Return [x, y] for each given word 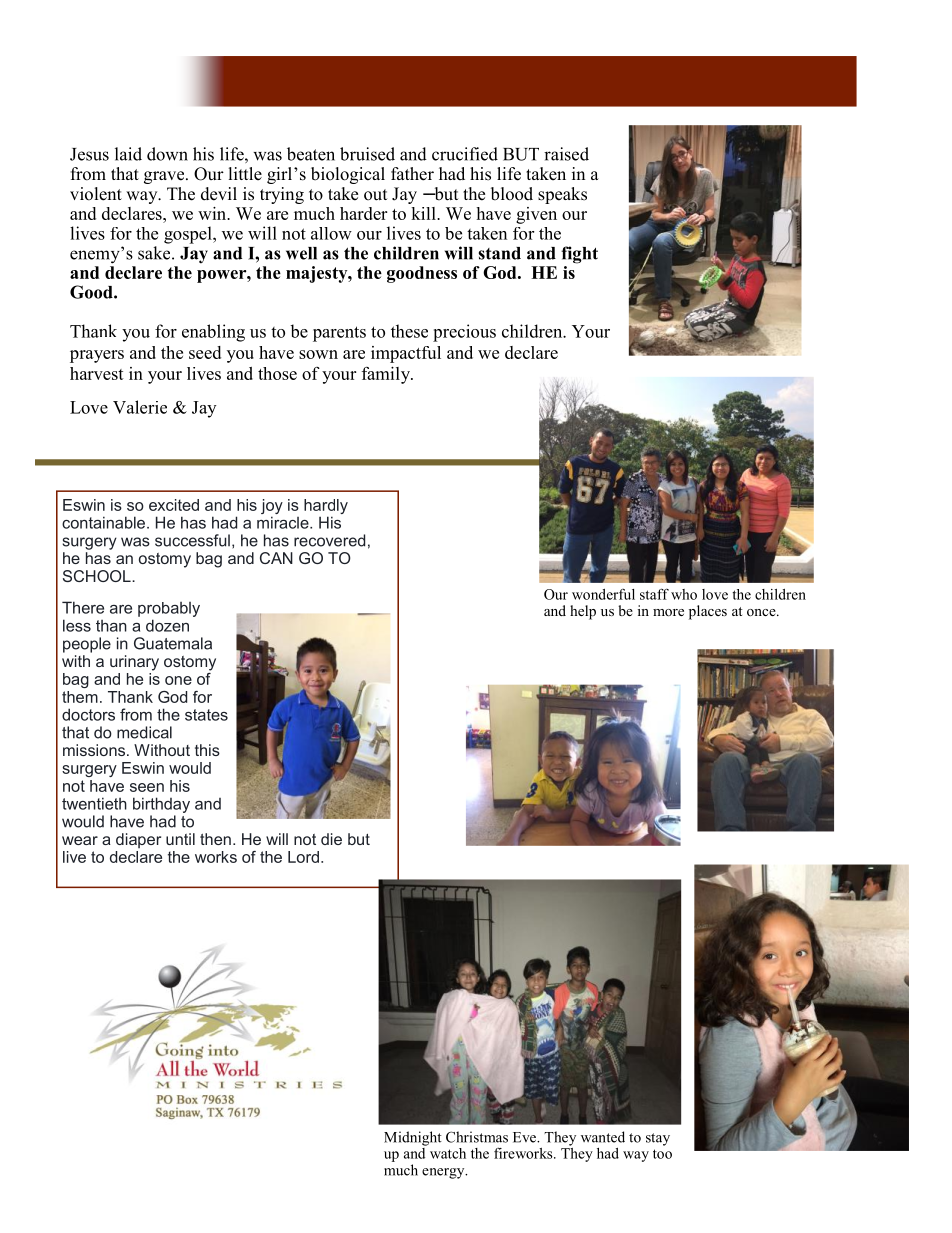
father [412, 174]
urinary [134, 663]
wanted [603, 1137]
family [387, 375]
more [668, 612]
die [331, 839]
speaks [562, 195]
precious [464, 333]
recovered [329, 540]
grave [165, 177]
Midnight [413, 1138]
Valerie [140, 407]
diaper [138, 840]
